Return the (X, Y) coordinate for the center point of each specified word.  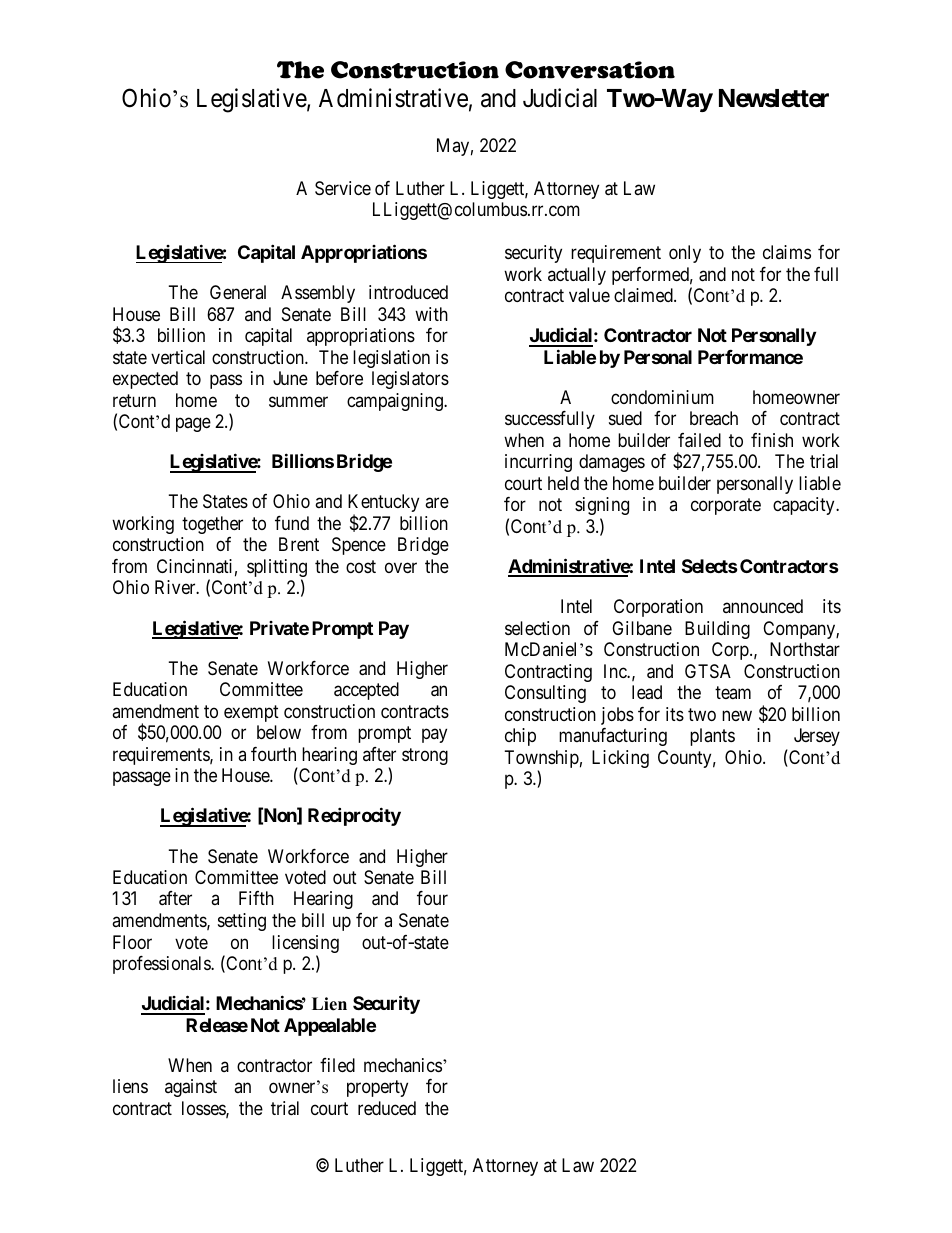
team (733, 692)
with (431, 314)
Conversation (590, 70)
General (238, 292)
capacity (805, 506)
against (191, 1088)
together (212, 525)
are (437, 503)
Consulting (545, 694)
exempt (251, 713)
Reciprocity (354, 816)
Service (343, 188)
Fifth (256, 898)
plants (712, 737)
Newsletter (774, 98)
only (685, 254)
